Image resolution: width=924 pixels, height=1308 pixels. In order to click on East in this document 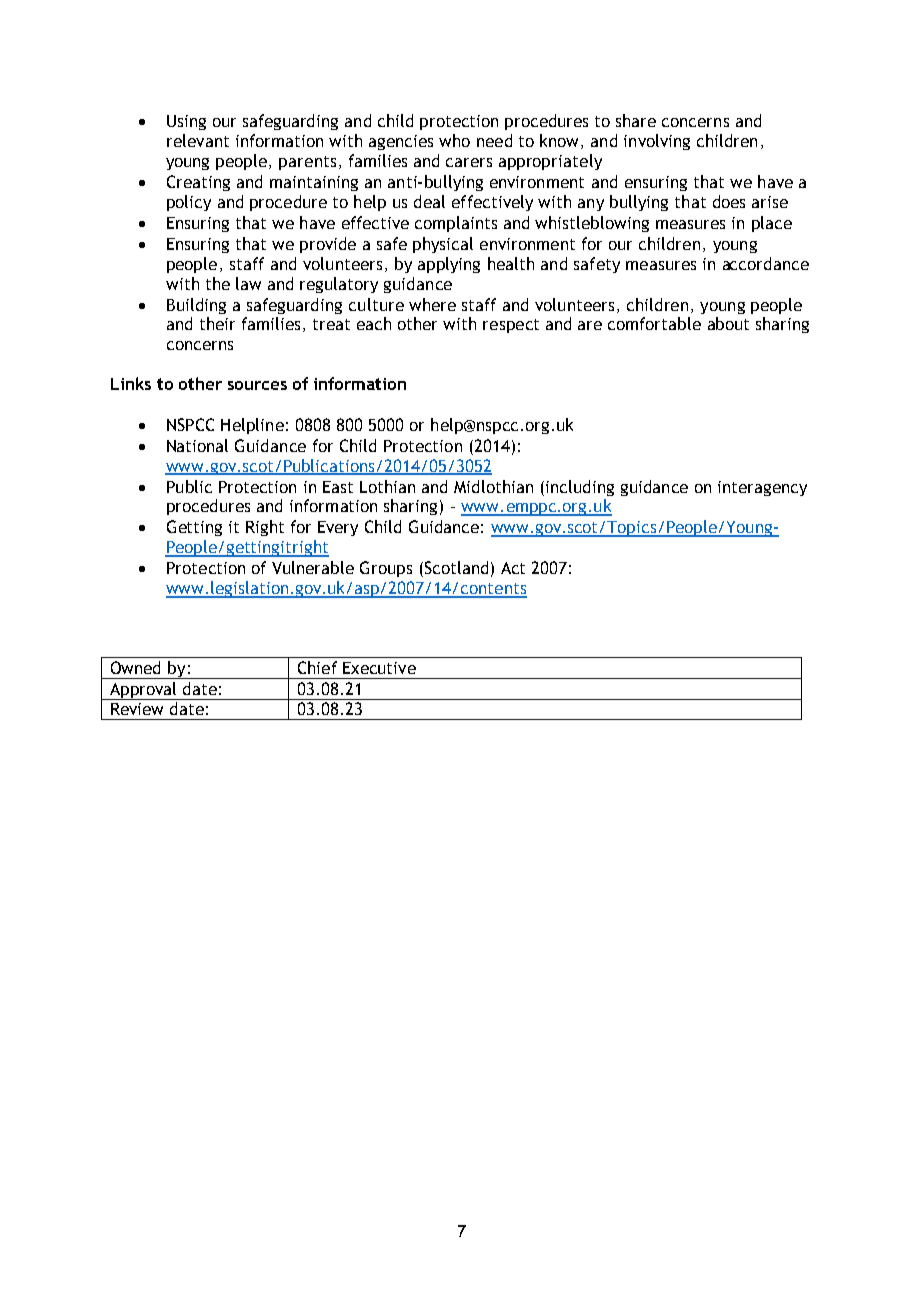, I will do `click(338, 487)`.
